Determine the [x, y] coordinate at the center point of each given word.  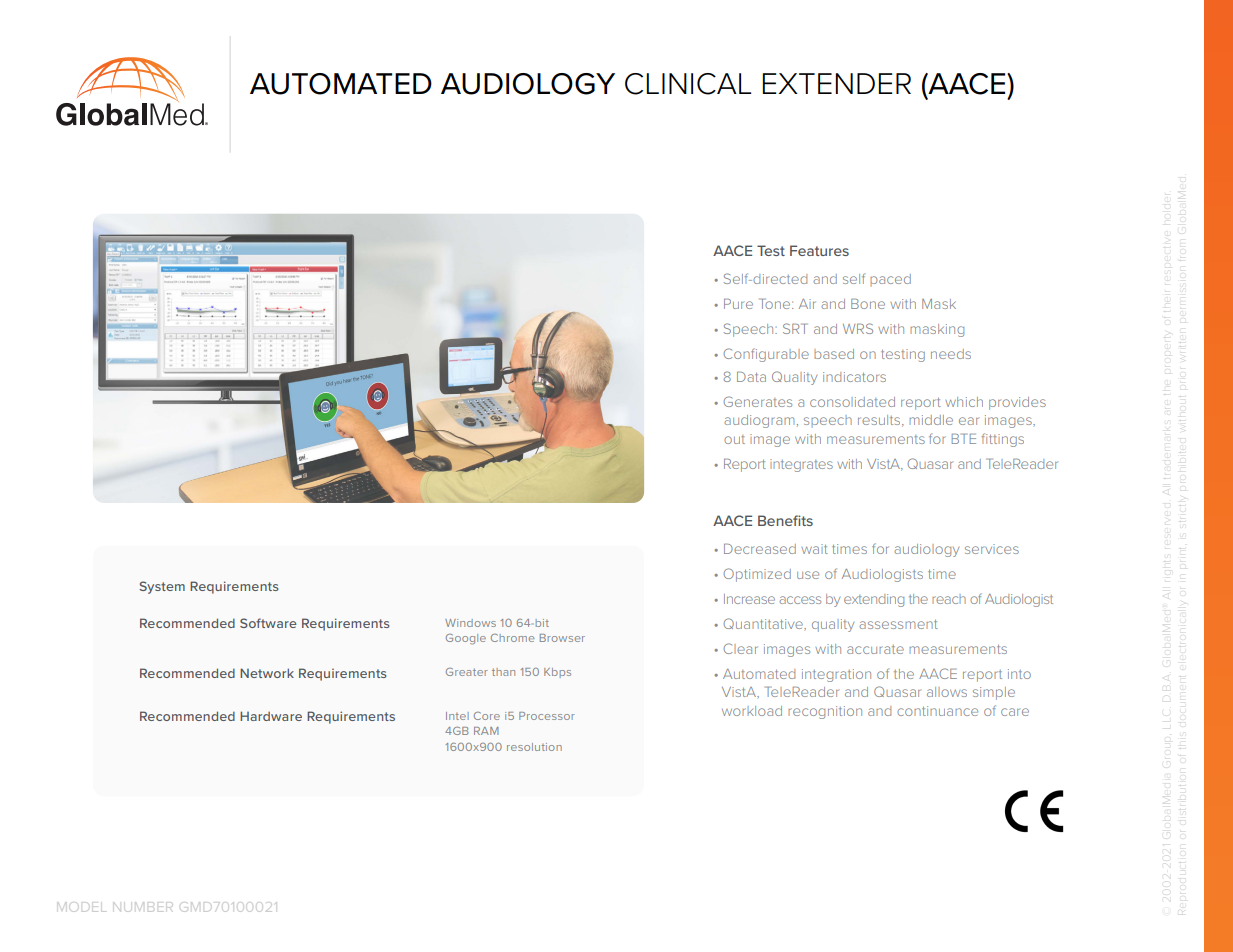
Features [819, 250]
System [162, 587]
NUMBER [141, 907]
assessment [898, 624]
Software [268, 623]
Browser [562, 638]
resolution [534, 747]
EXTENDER [836, 83]
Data [751, 377]
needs [951, 354]
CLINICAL [688, 84]
